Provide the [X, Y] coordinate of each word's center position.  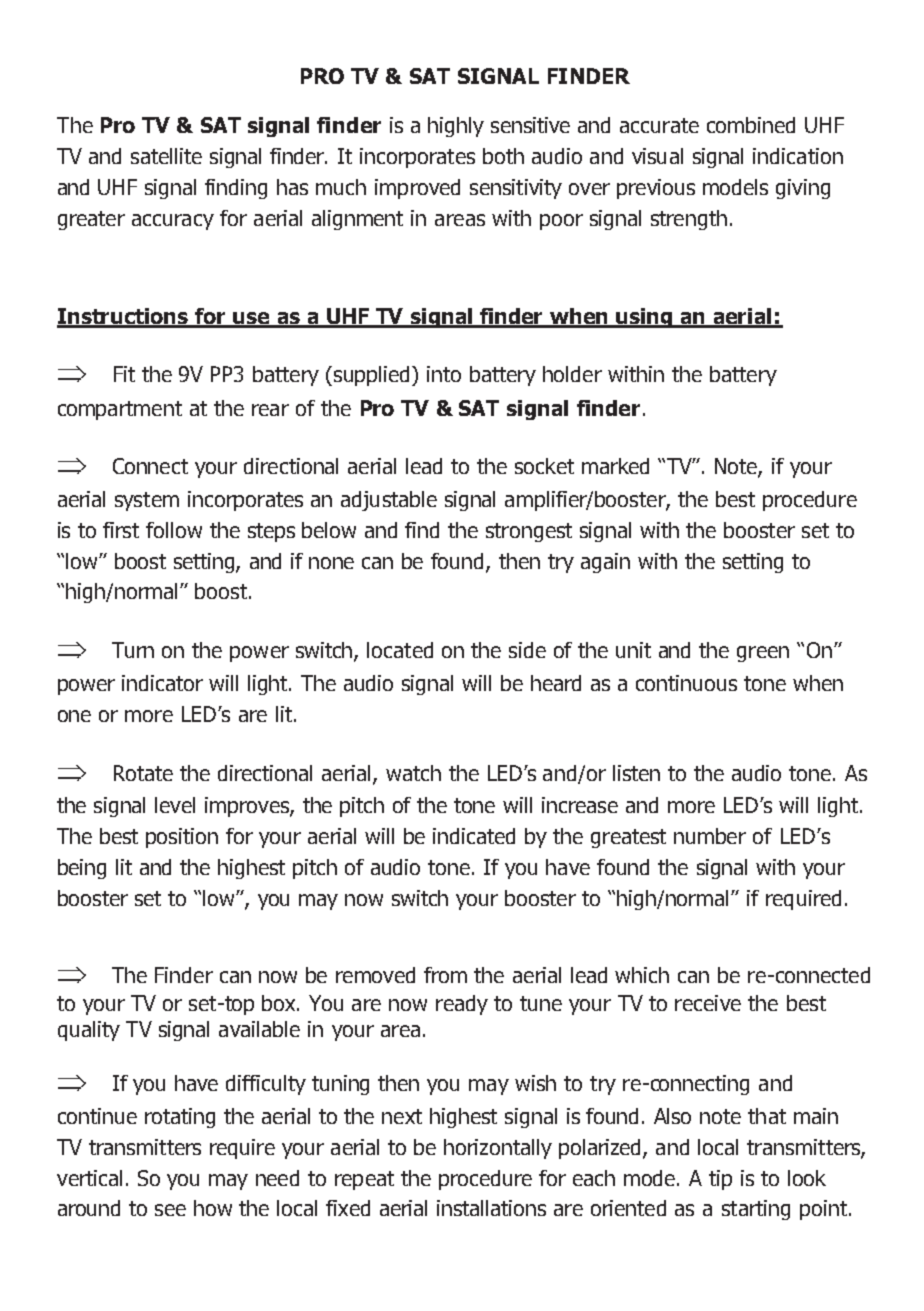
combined [751, 125]
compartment [120, 410]
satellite [166, 156]
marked [615, 466]
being [82, 869]
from [445, 975]
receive [708, 1003]
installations [491, 1208]
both [503, 156]
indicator [162, 683]
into [444, 374]
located [400, 650]
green [763, 654]
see [170, 1210]
